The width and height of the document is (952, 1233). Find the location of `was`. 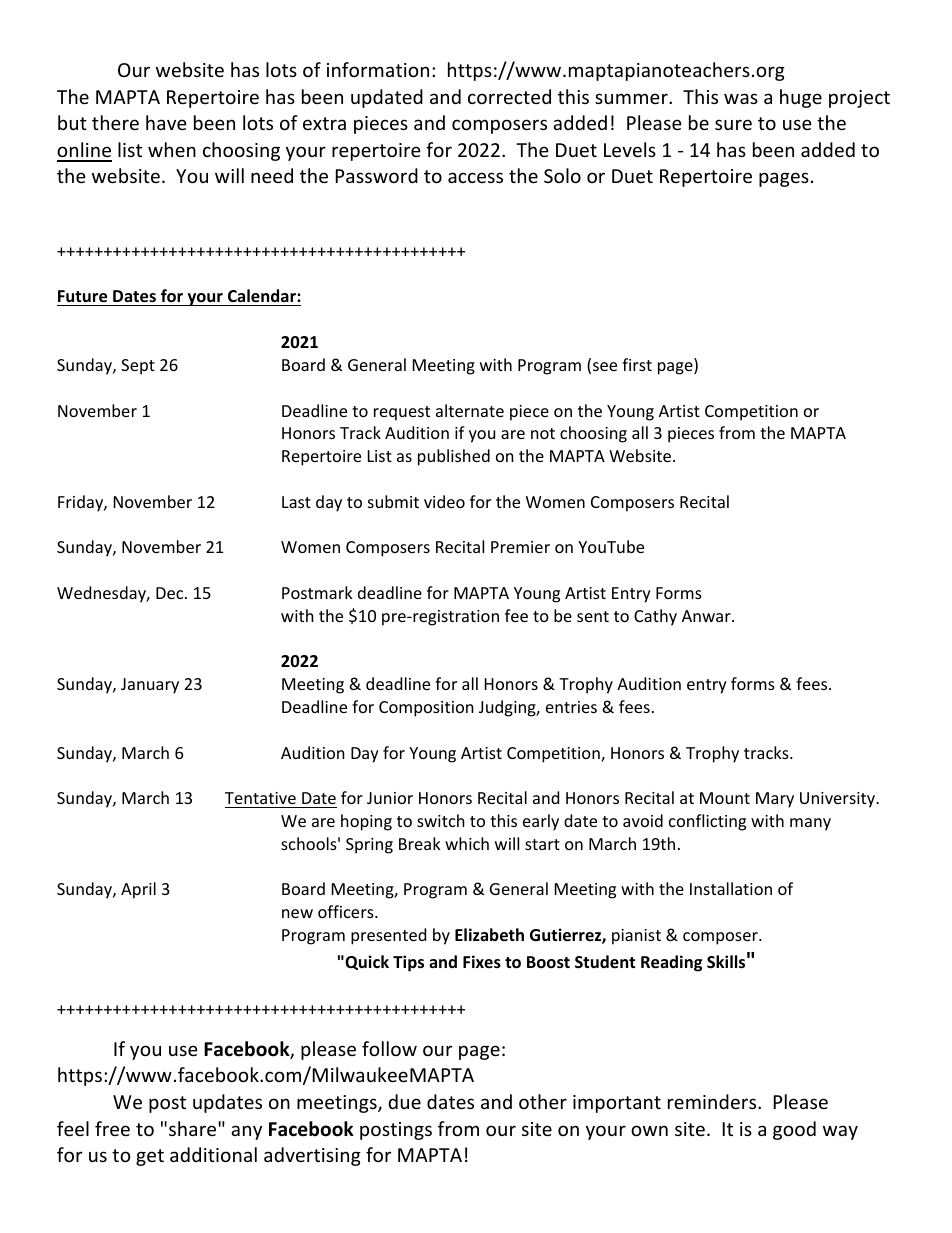

was is located at coordinates (741, 98).
